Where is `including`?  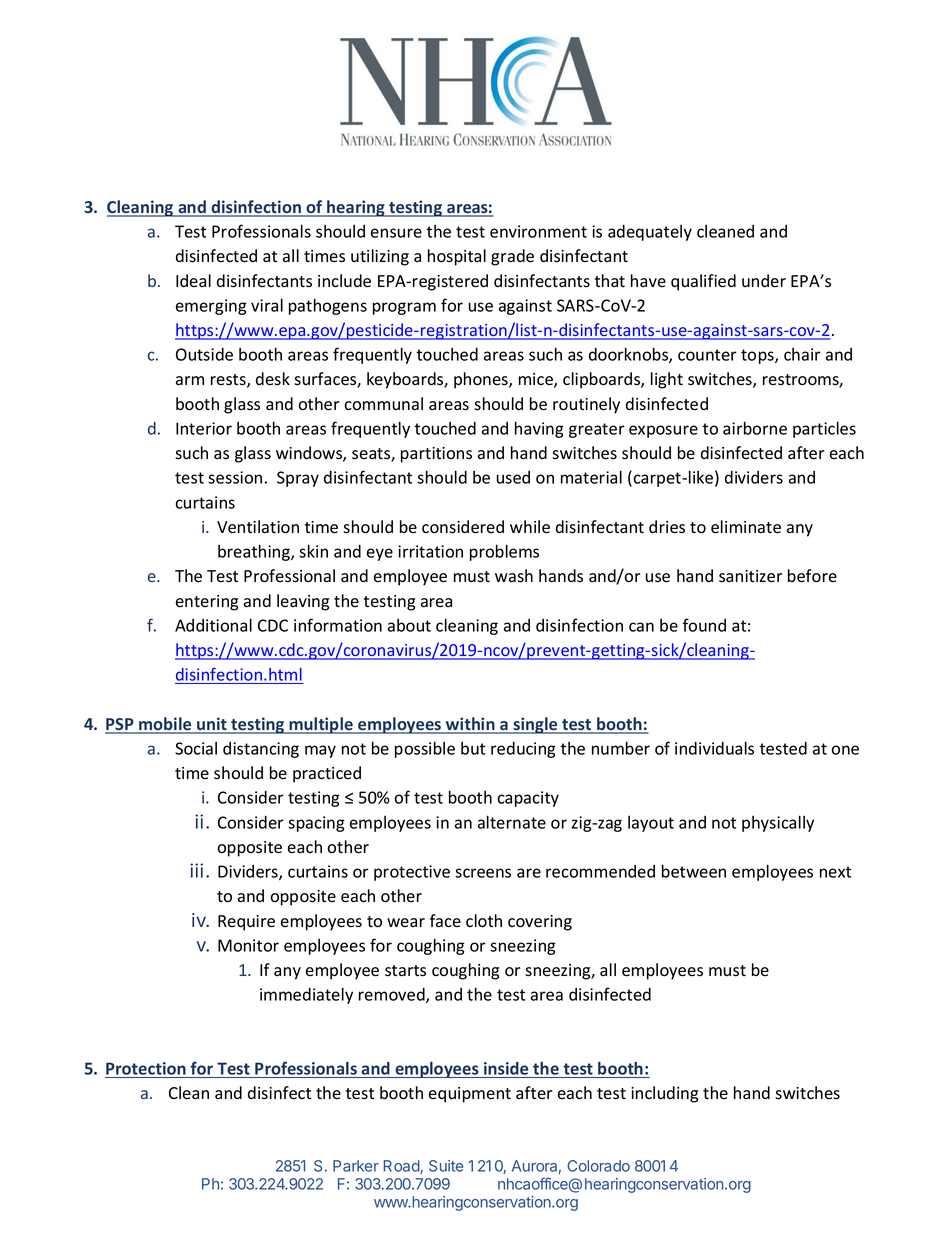
including is located at coordinates (664, 1094).
